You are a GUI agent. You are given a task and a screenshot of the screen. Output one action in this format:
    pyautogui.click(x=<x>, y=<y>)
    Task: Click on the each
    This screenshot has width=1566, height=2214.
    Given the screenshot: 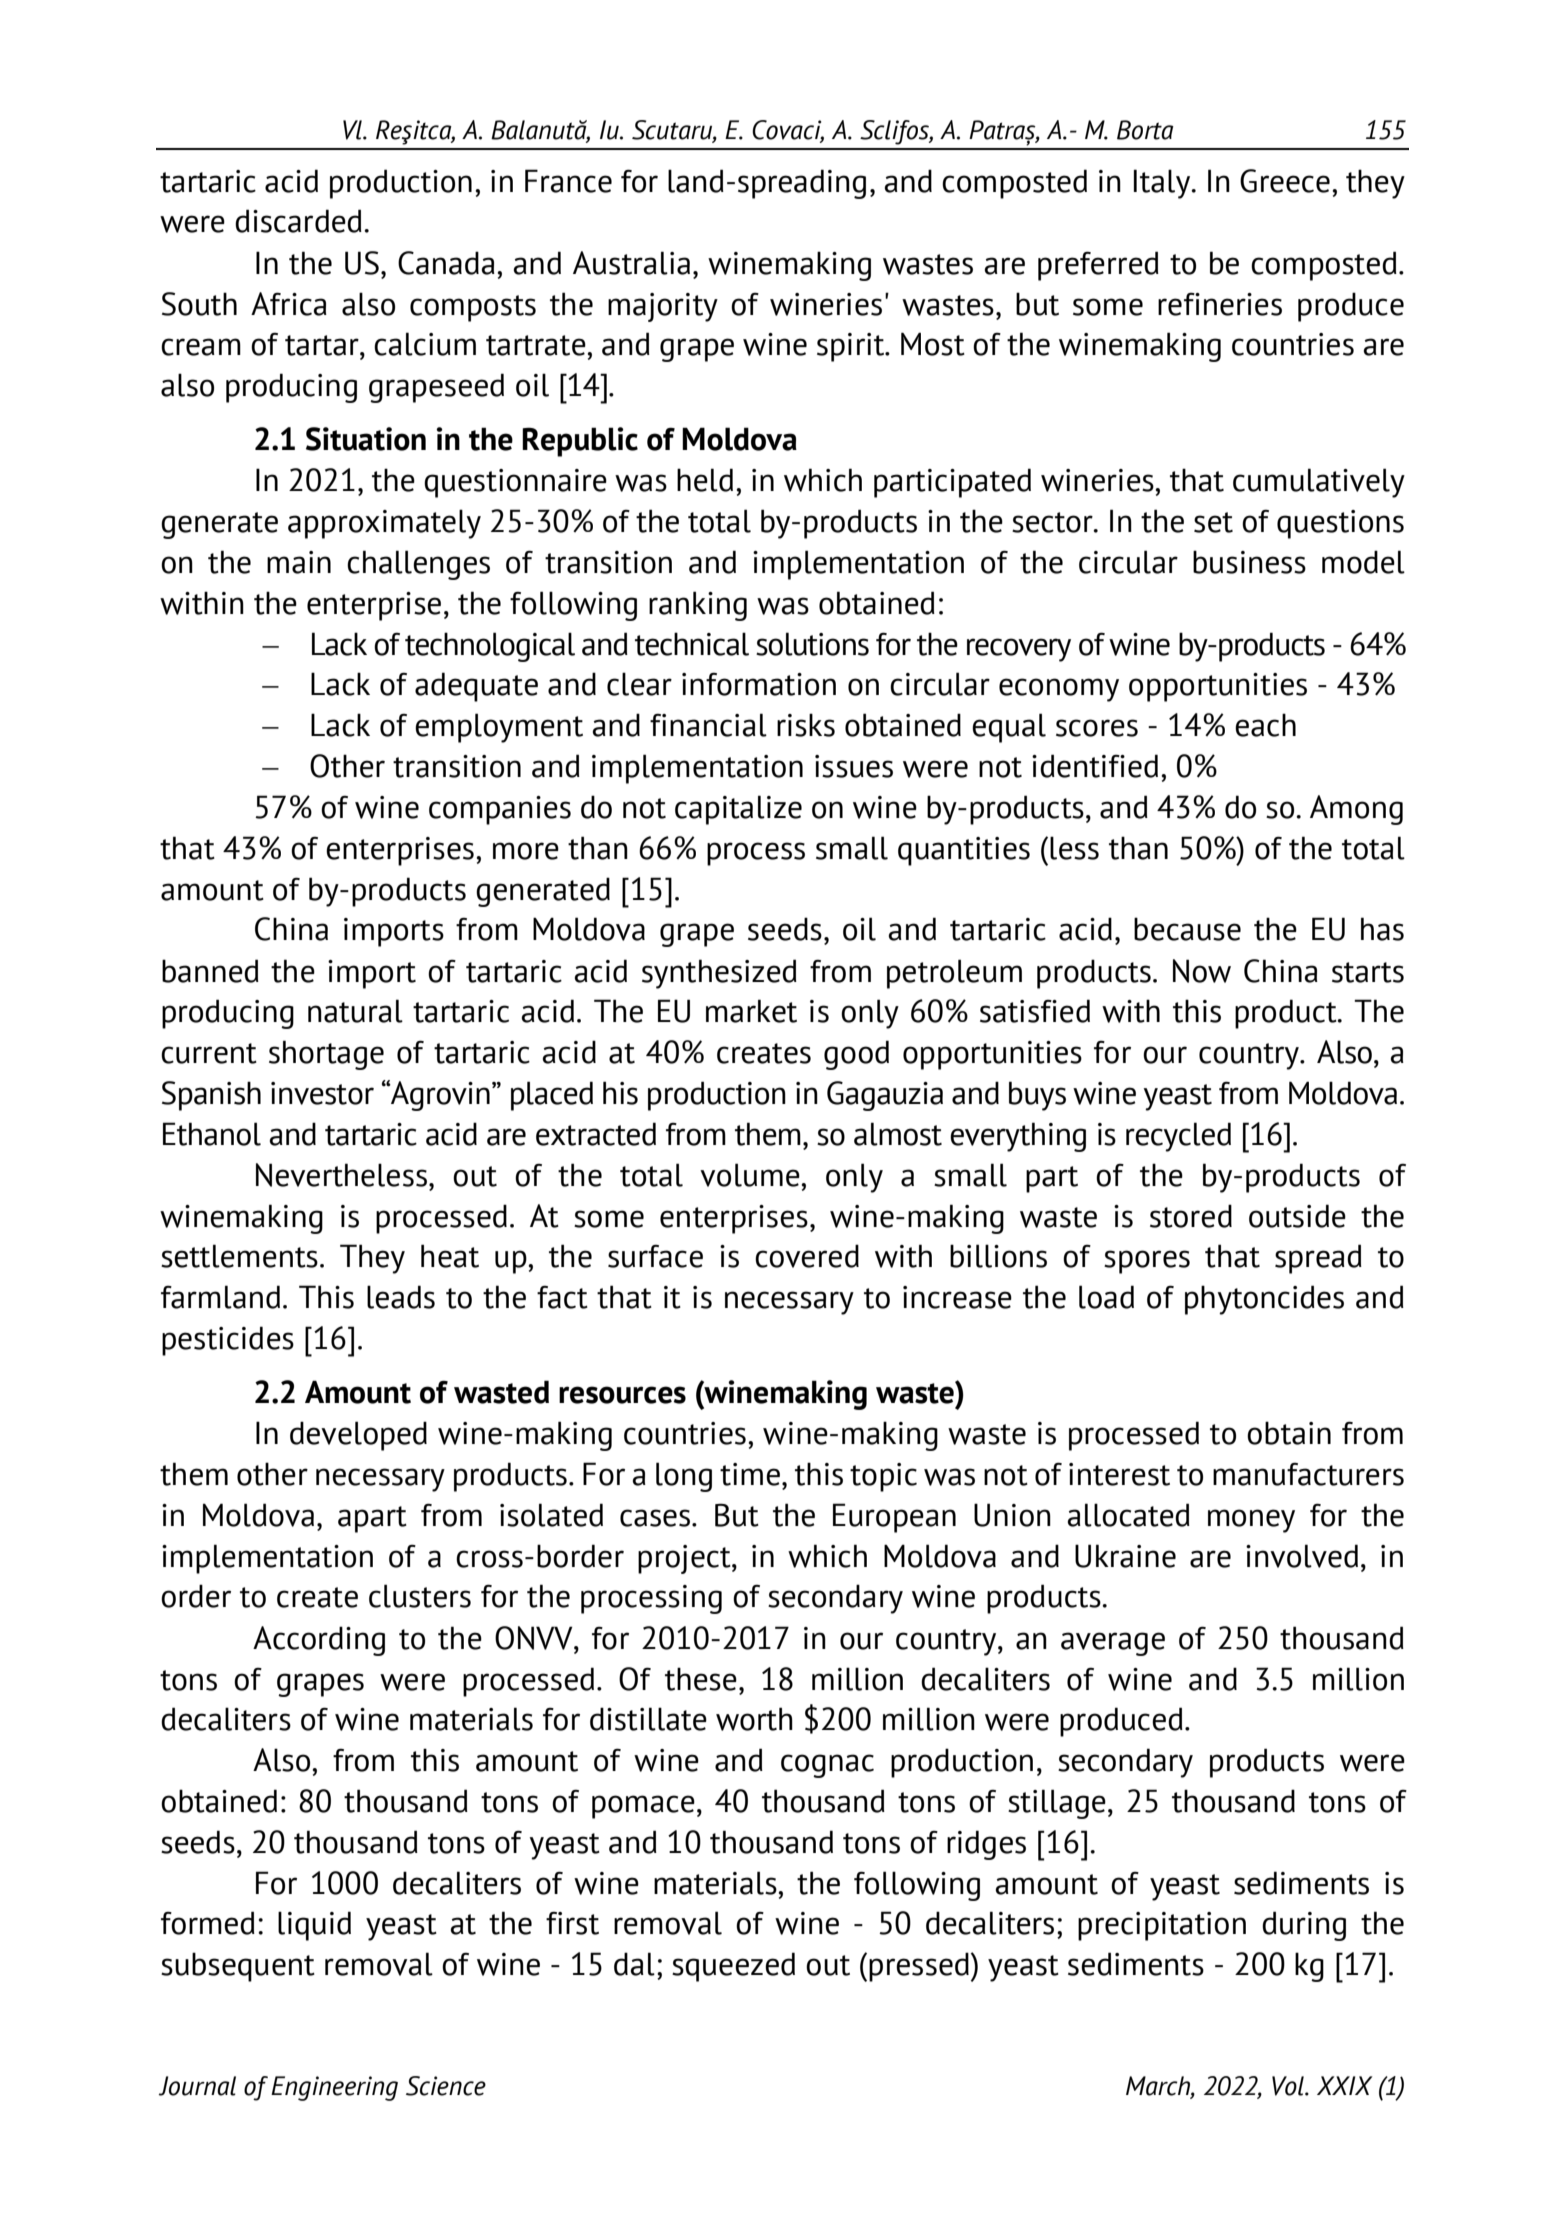 What is the action you would take?
    pyautogui.click(x=1265, y=725)
